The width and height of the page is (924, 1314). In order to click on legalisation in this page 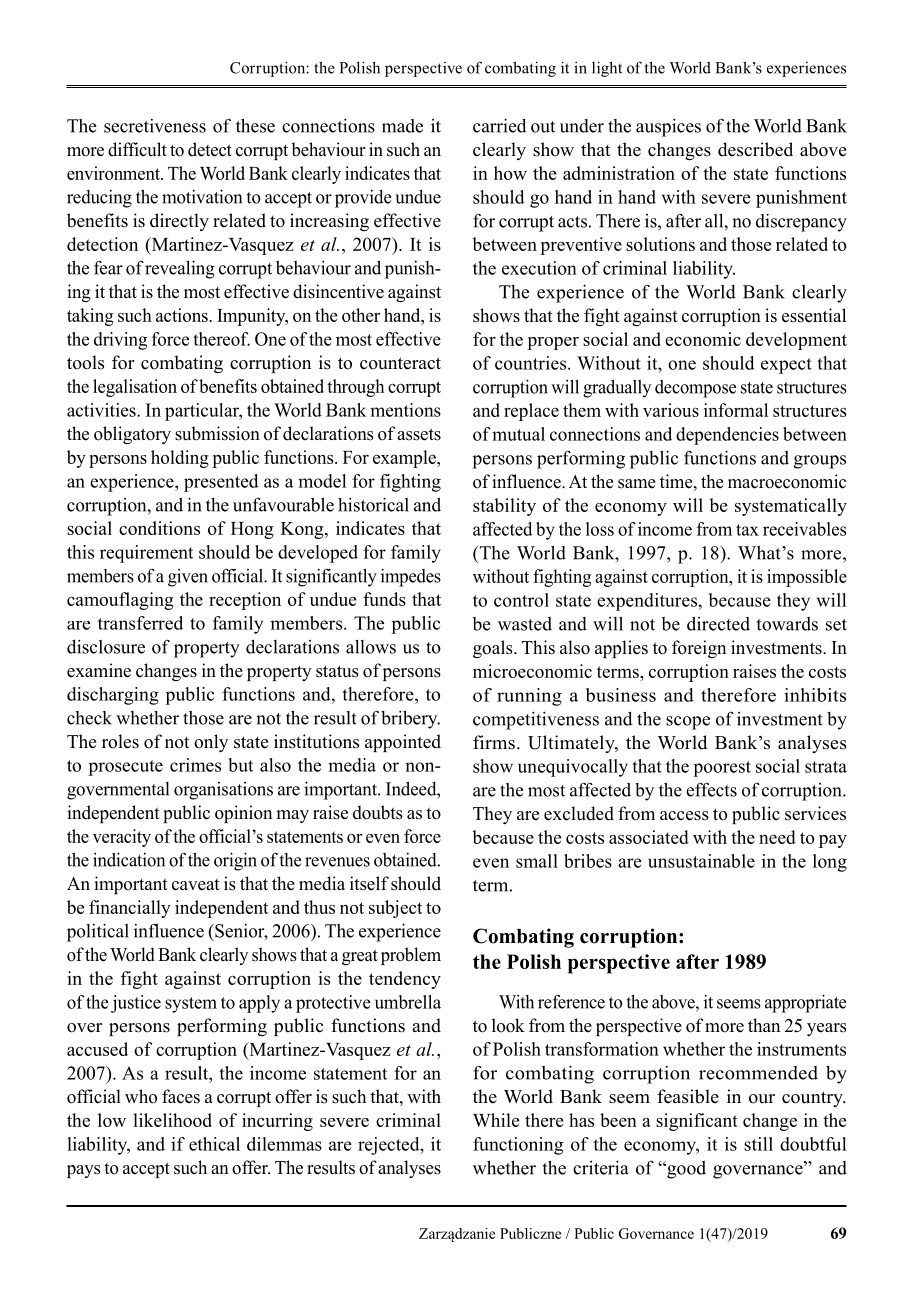, I will do `click(135, 388)`.
